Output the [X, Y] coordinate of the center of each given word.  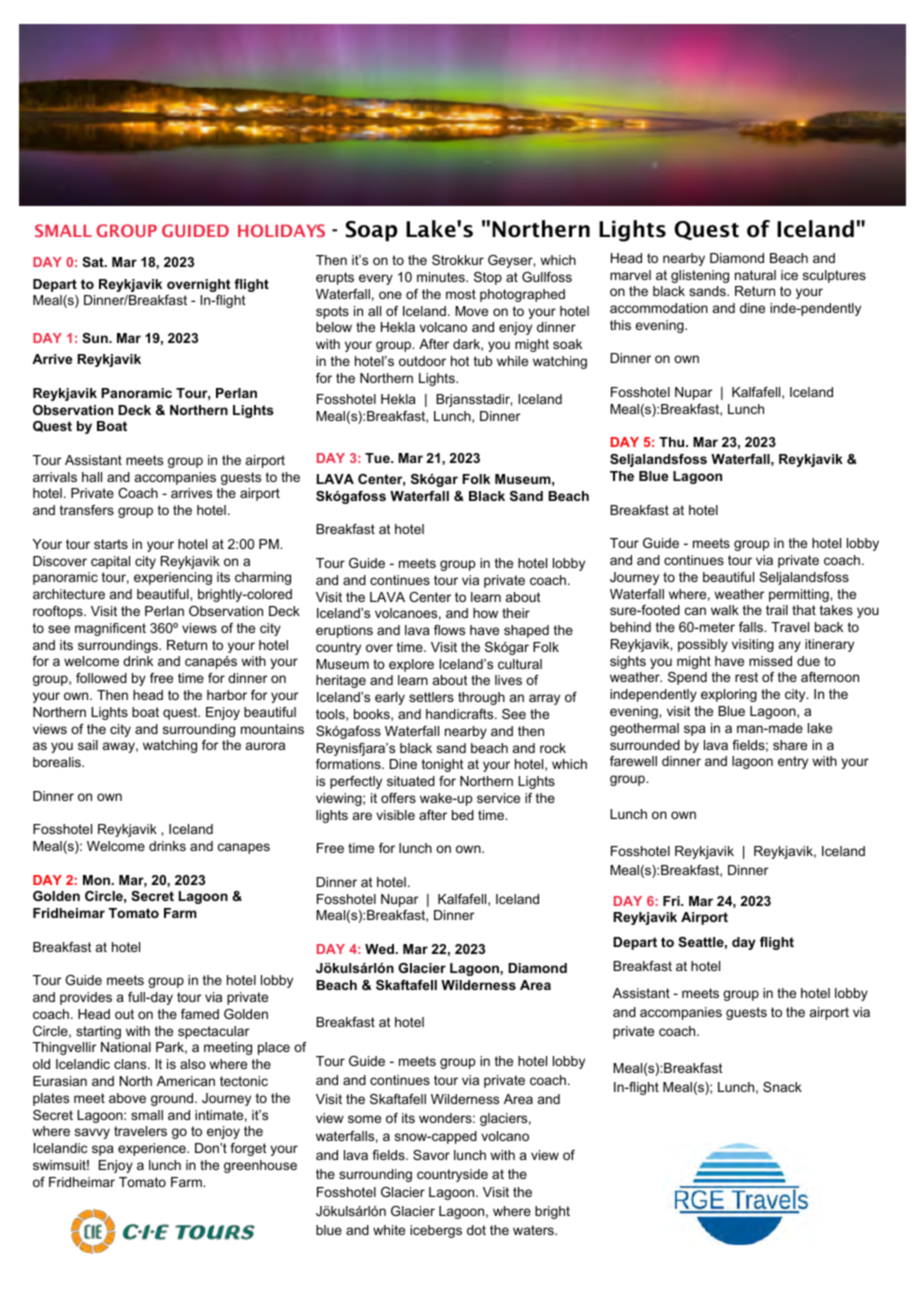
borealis [58, 762]
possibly [703, 645]
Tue [378, 458]
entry [793, 762]
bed [463, 815]
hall [92, 477]
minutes [442, 277]
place [274, 1048]
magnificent [110, 629]
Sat [94, 262]
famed [200, 1014]
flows [449, 630]
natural [755, 275]
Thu [673, 442]
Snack [782, 1087]
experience [153, 1149]
